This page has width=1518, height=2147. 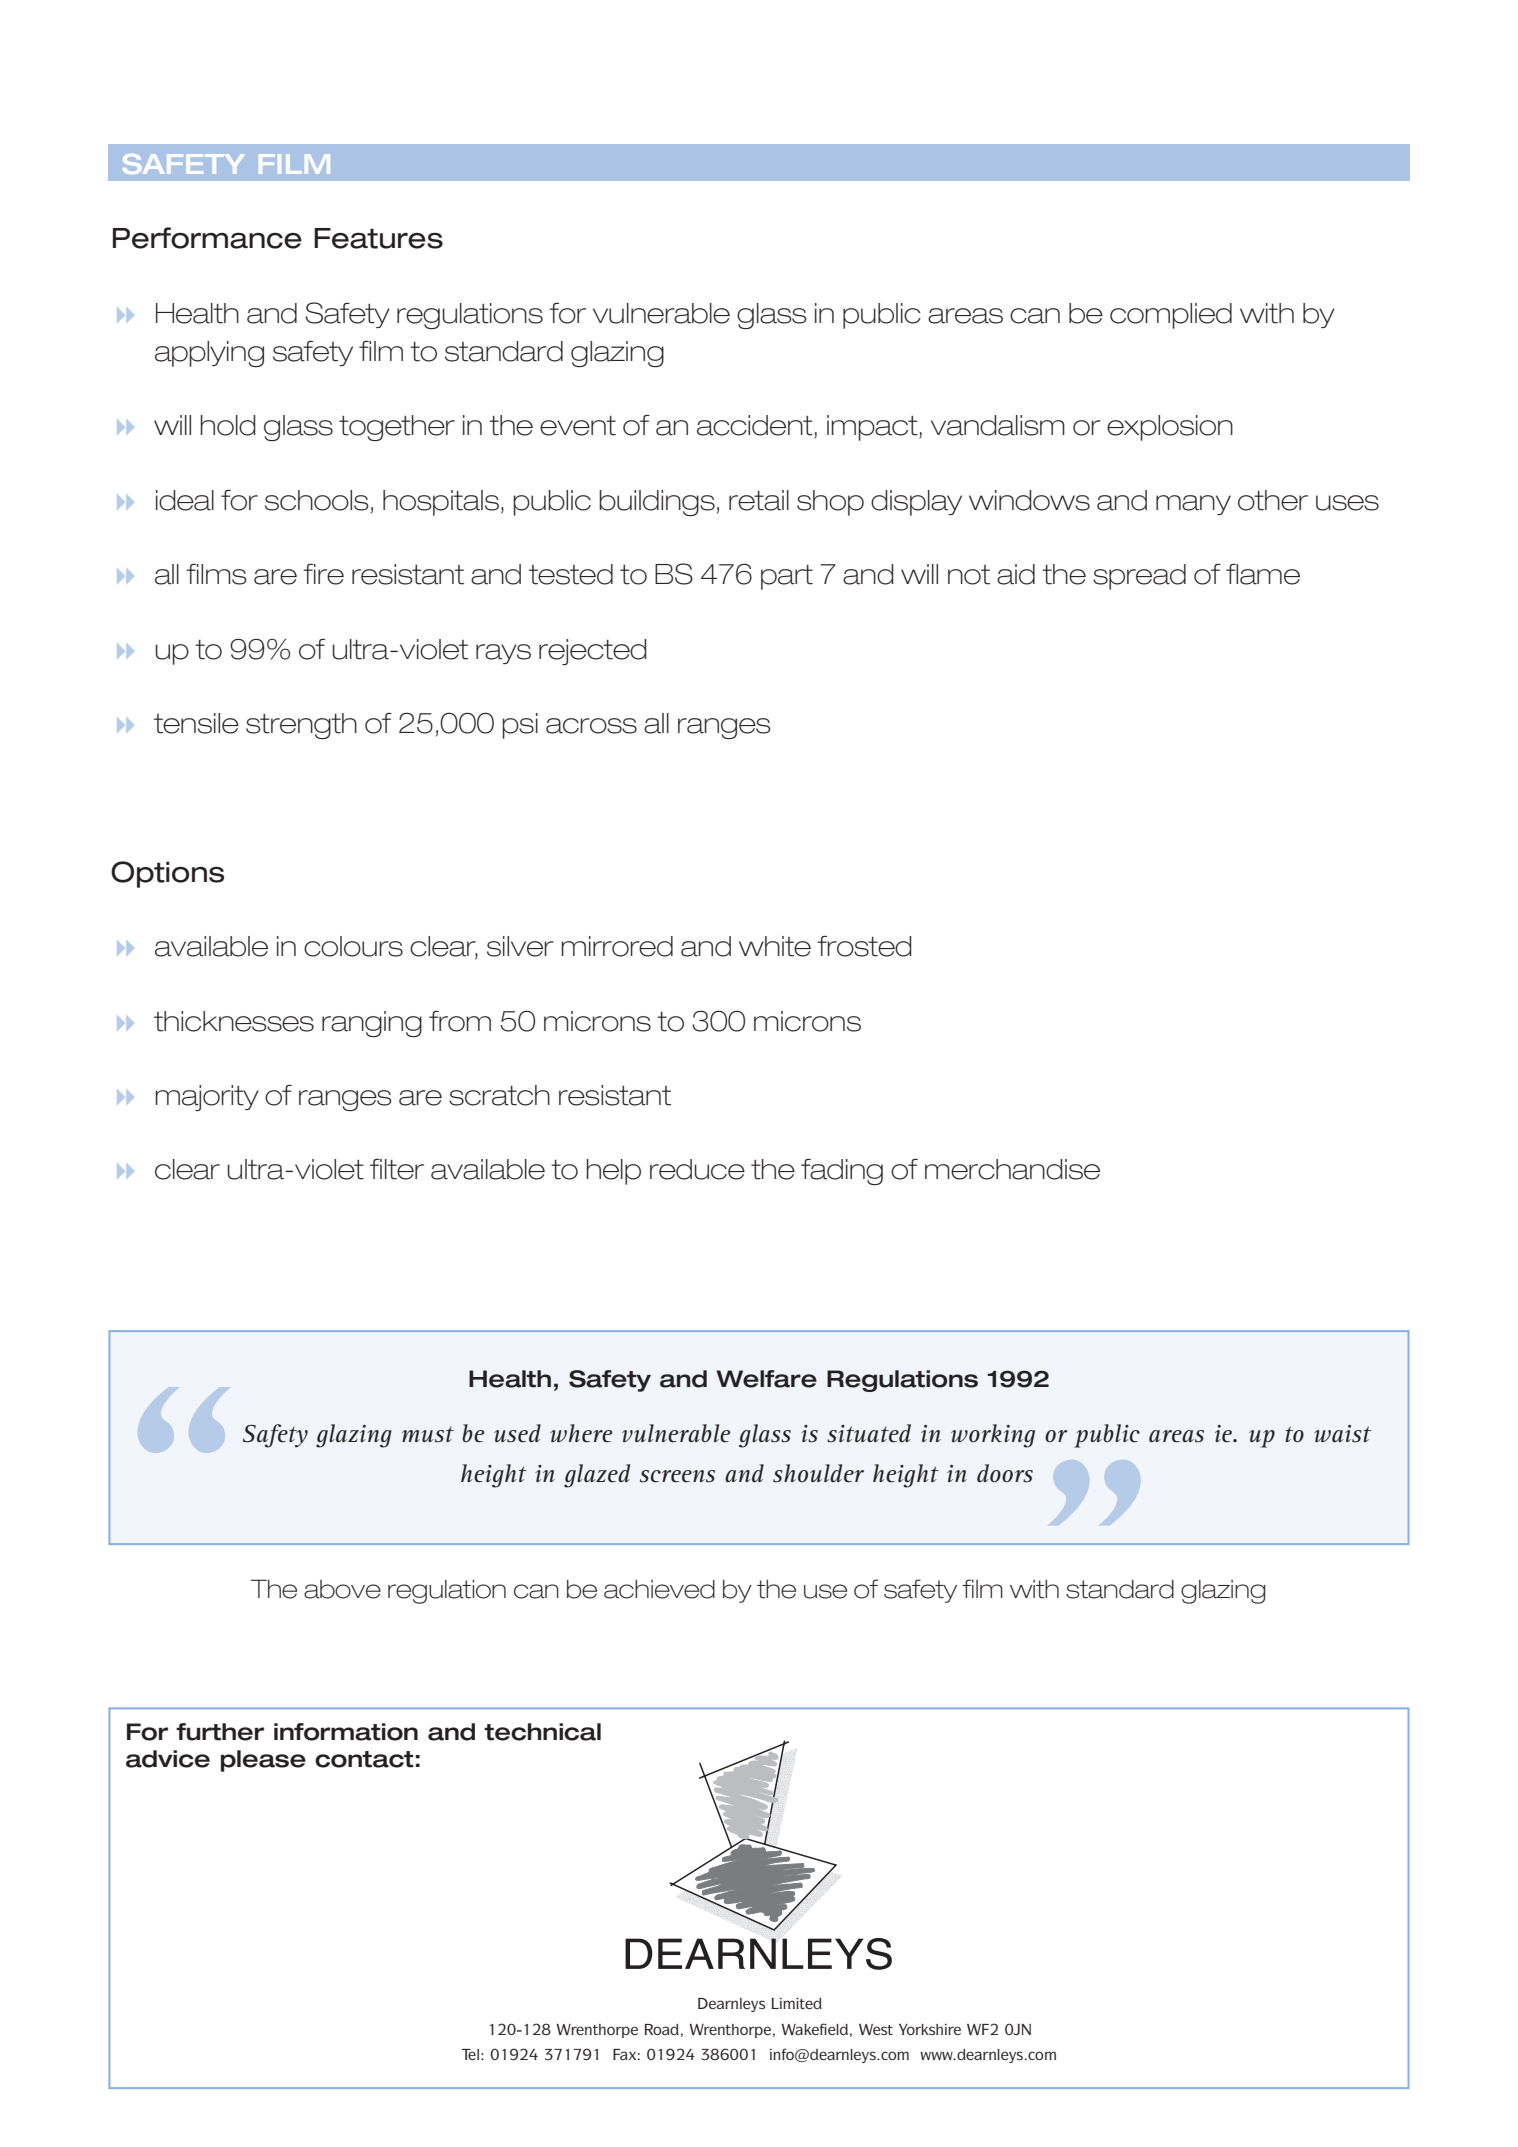 I want to click on across, so click(x=591, y=726).
